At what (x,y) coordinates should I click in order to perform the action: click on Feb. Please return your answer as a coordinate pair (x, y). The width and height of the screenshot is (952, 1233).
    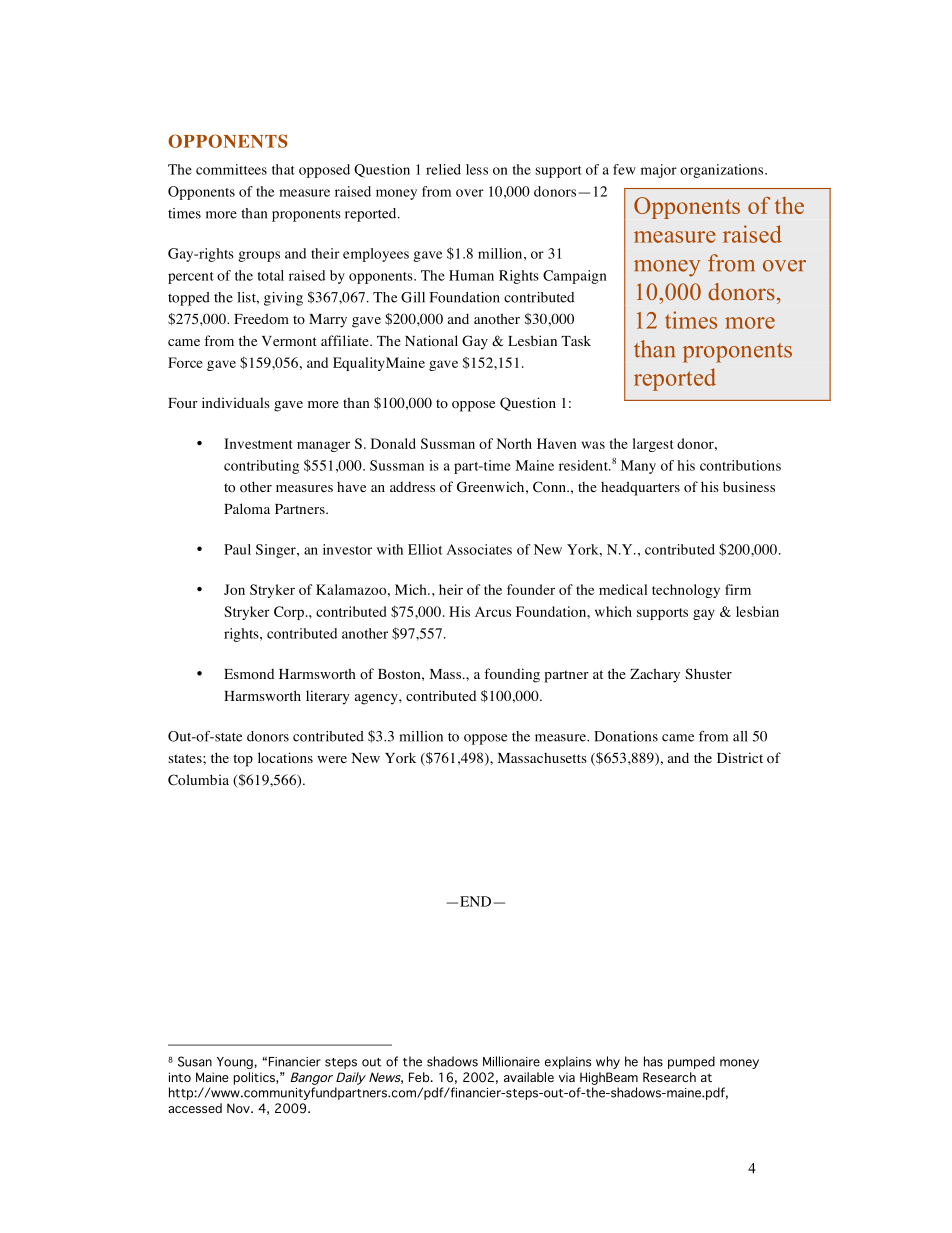
    Looking at the image, I should click on (420, 1077).
